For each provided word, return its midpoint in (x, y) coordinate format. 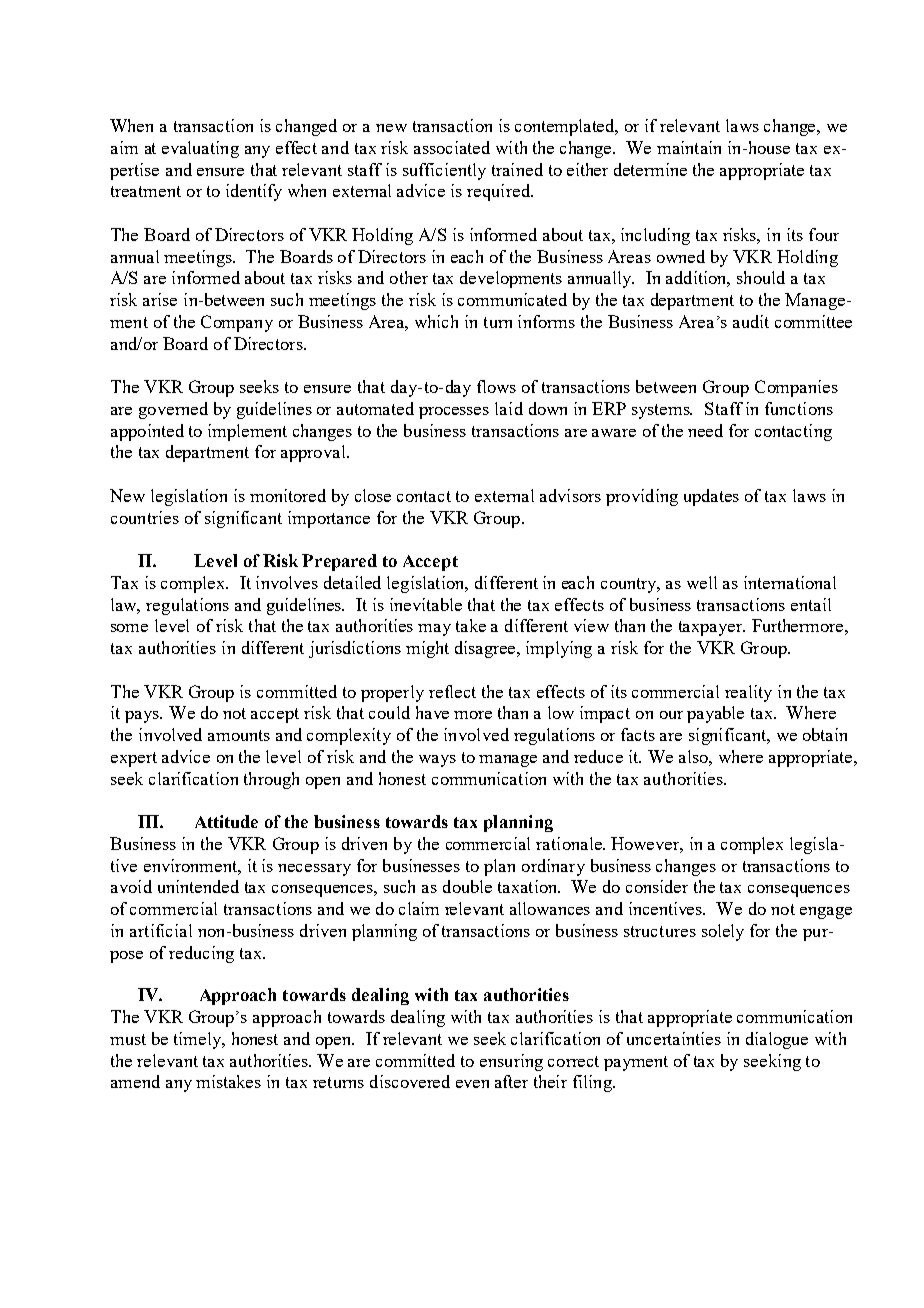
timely (199, 1040)
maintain (689, 147)
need (705, 430)
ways (437, 761)
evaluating (200, 149)
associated (452, 147)
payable (715, 714)
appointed (147, 432)
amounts (239, 735)
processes (454, 413)
